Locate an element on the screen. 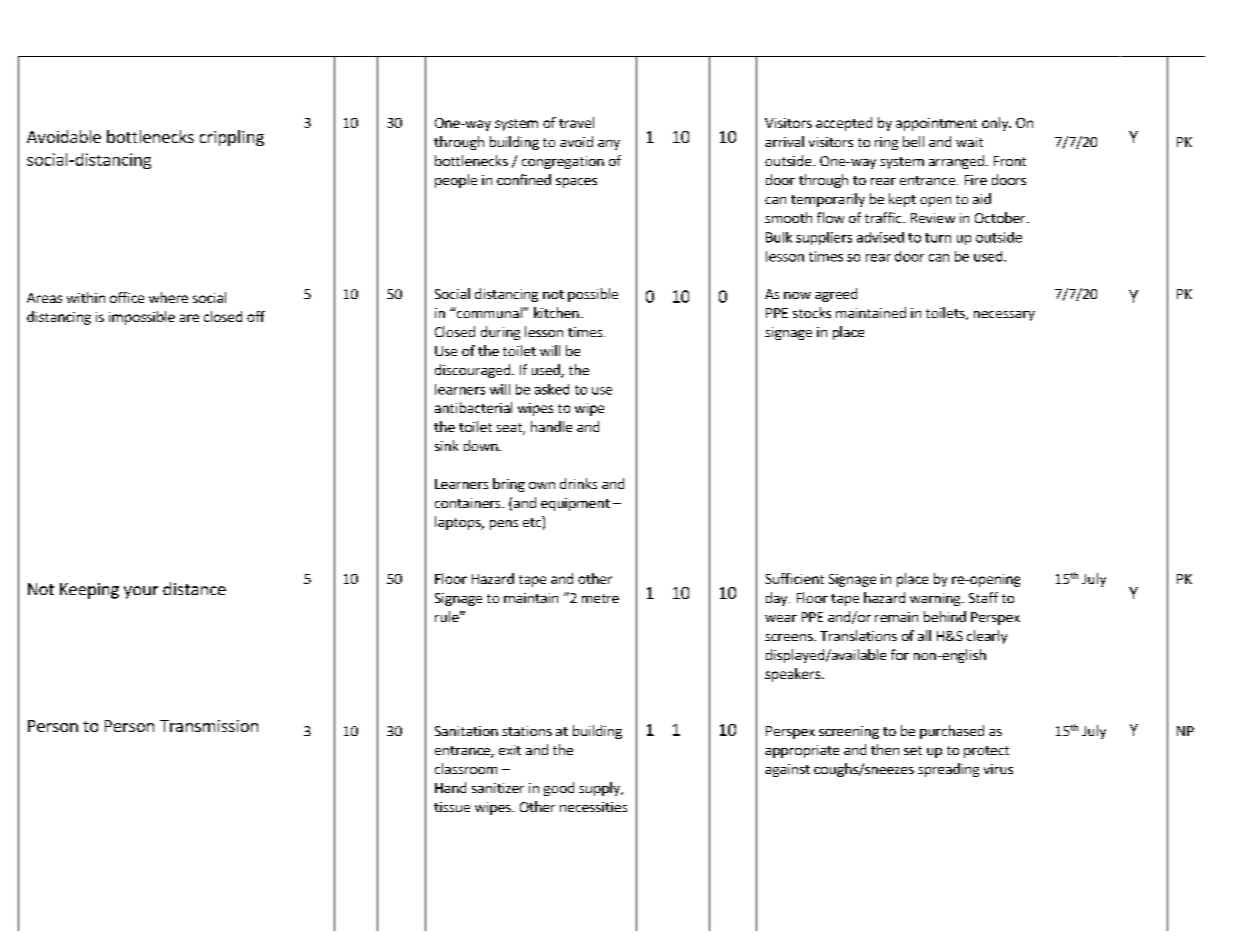 The height and width of the screenshot is (952, 1233). Transmission is located at coordinates (209, 726).
